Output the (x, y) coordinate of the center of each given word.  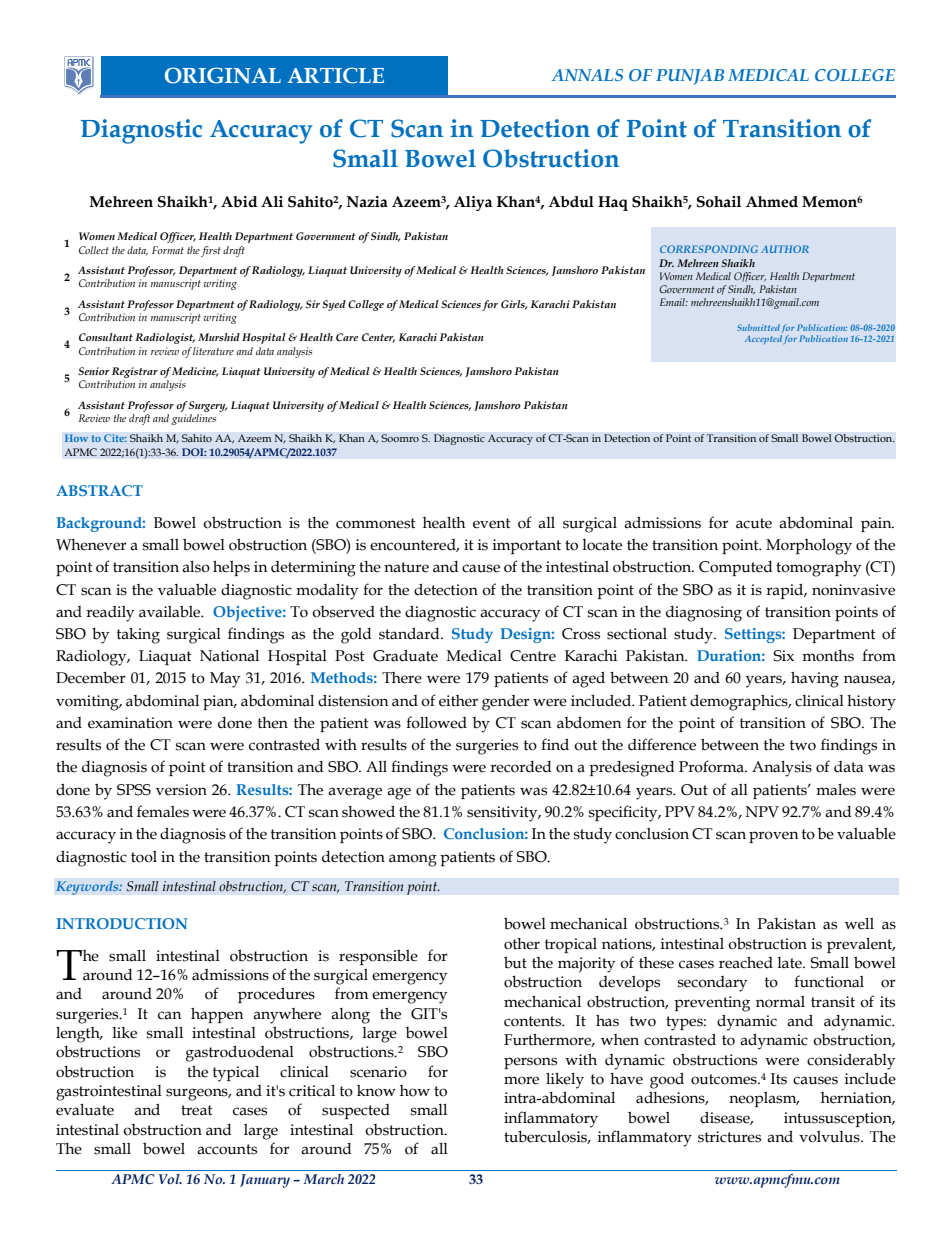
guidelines (193, 419)
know (376, 1090)
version (181, 790)
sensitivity (503, 814)
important (527, 546)
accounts (227, 1149)
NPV (762, 811)
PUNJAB (690, 77)
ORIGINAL (223, 75)
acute (754, 523)
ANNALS (587, 75)
